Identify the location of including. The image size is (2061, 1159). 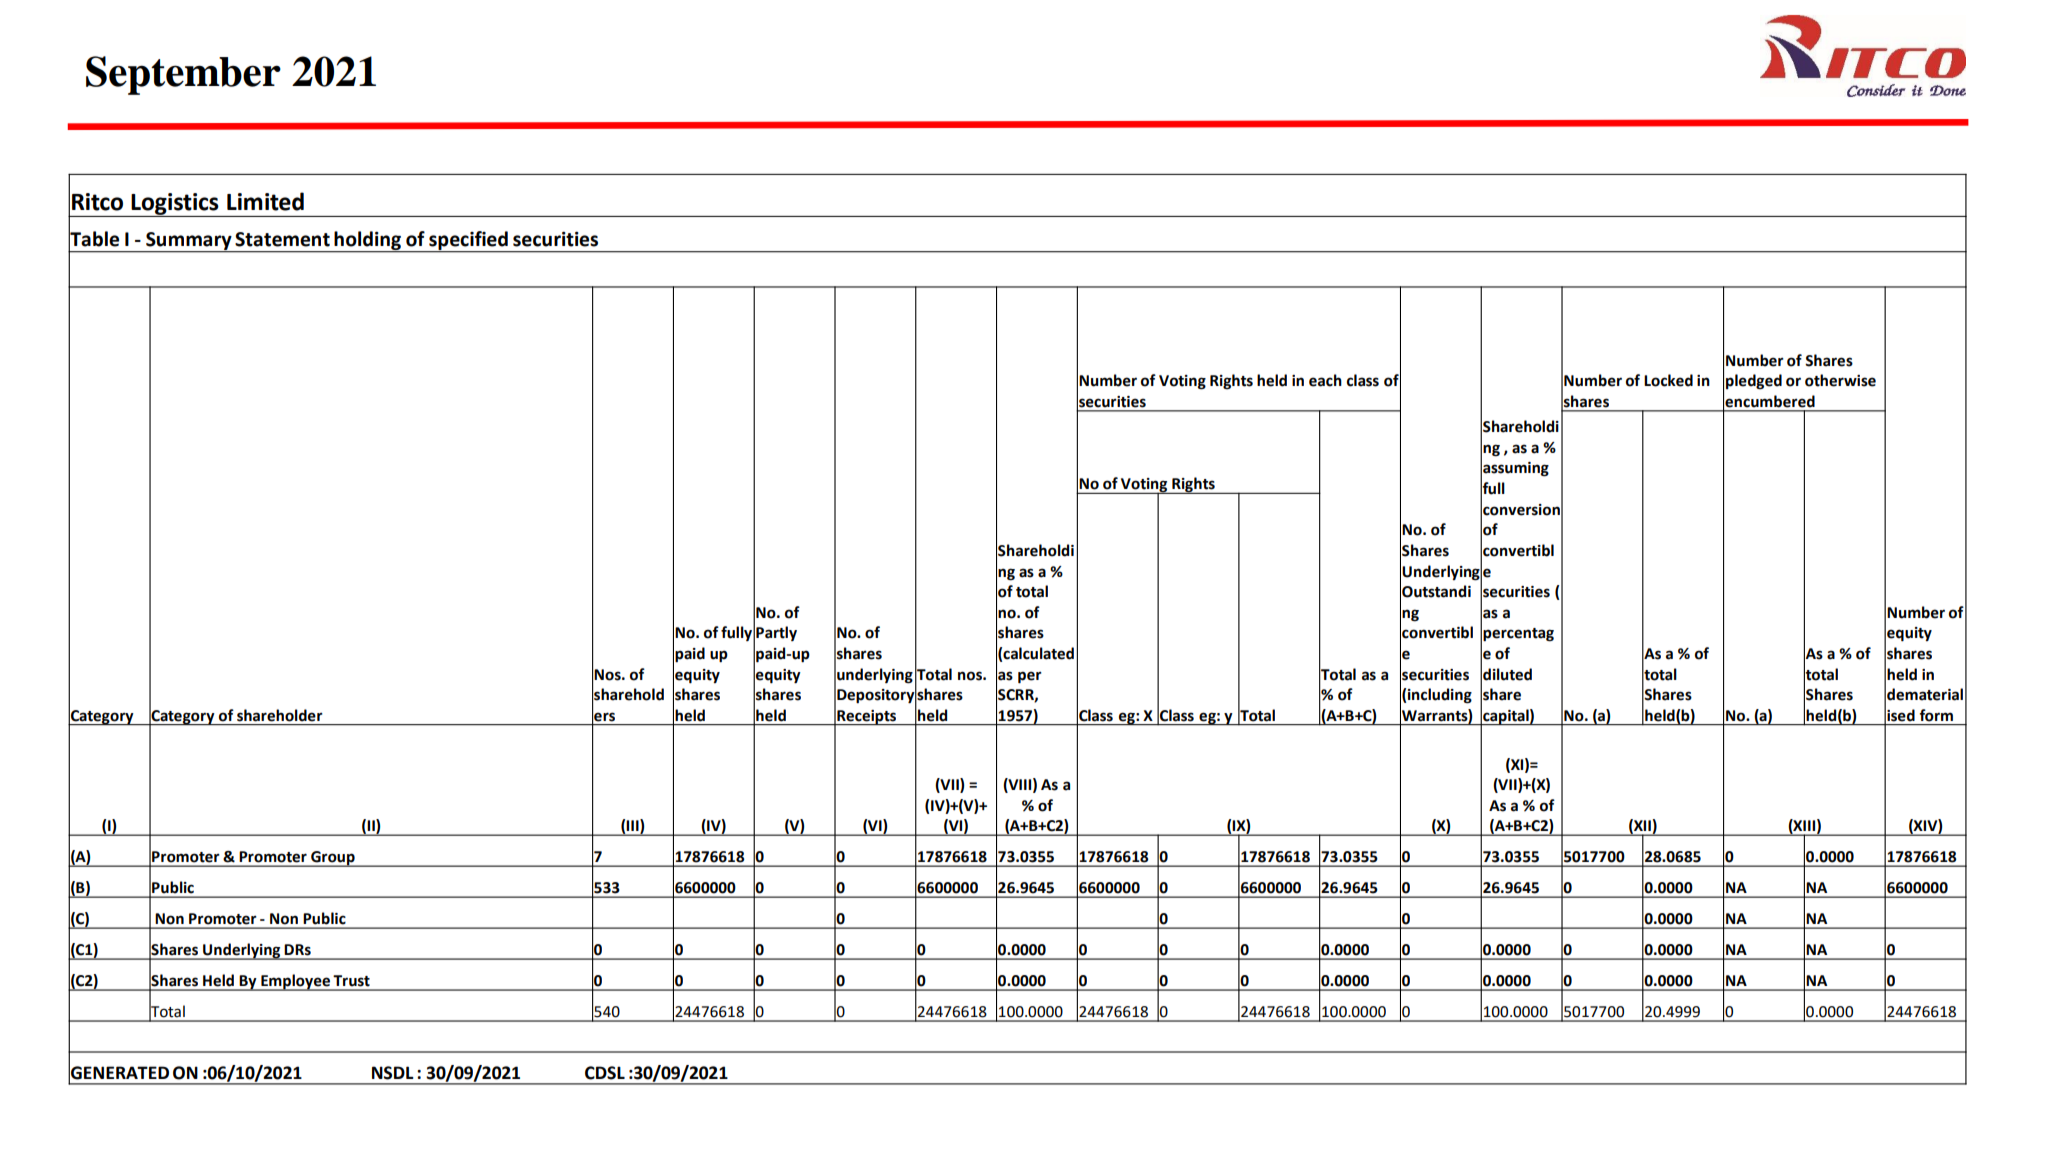
(1440, 696).
